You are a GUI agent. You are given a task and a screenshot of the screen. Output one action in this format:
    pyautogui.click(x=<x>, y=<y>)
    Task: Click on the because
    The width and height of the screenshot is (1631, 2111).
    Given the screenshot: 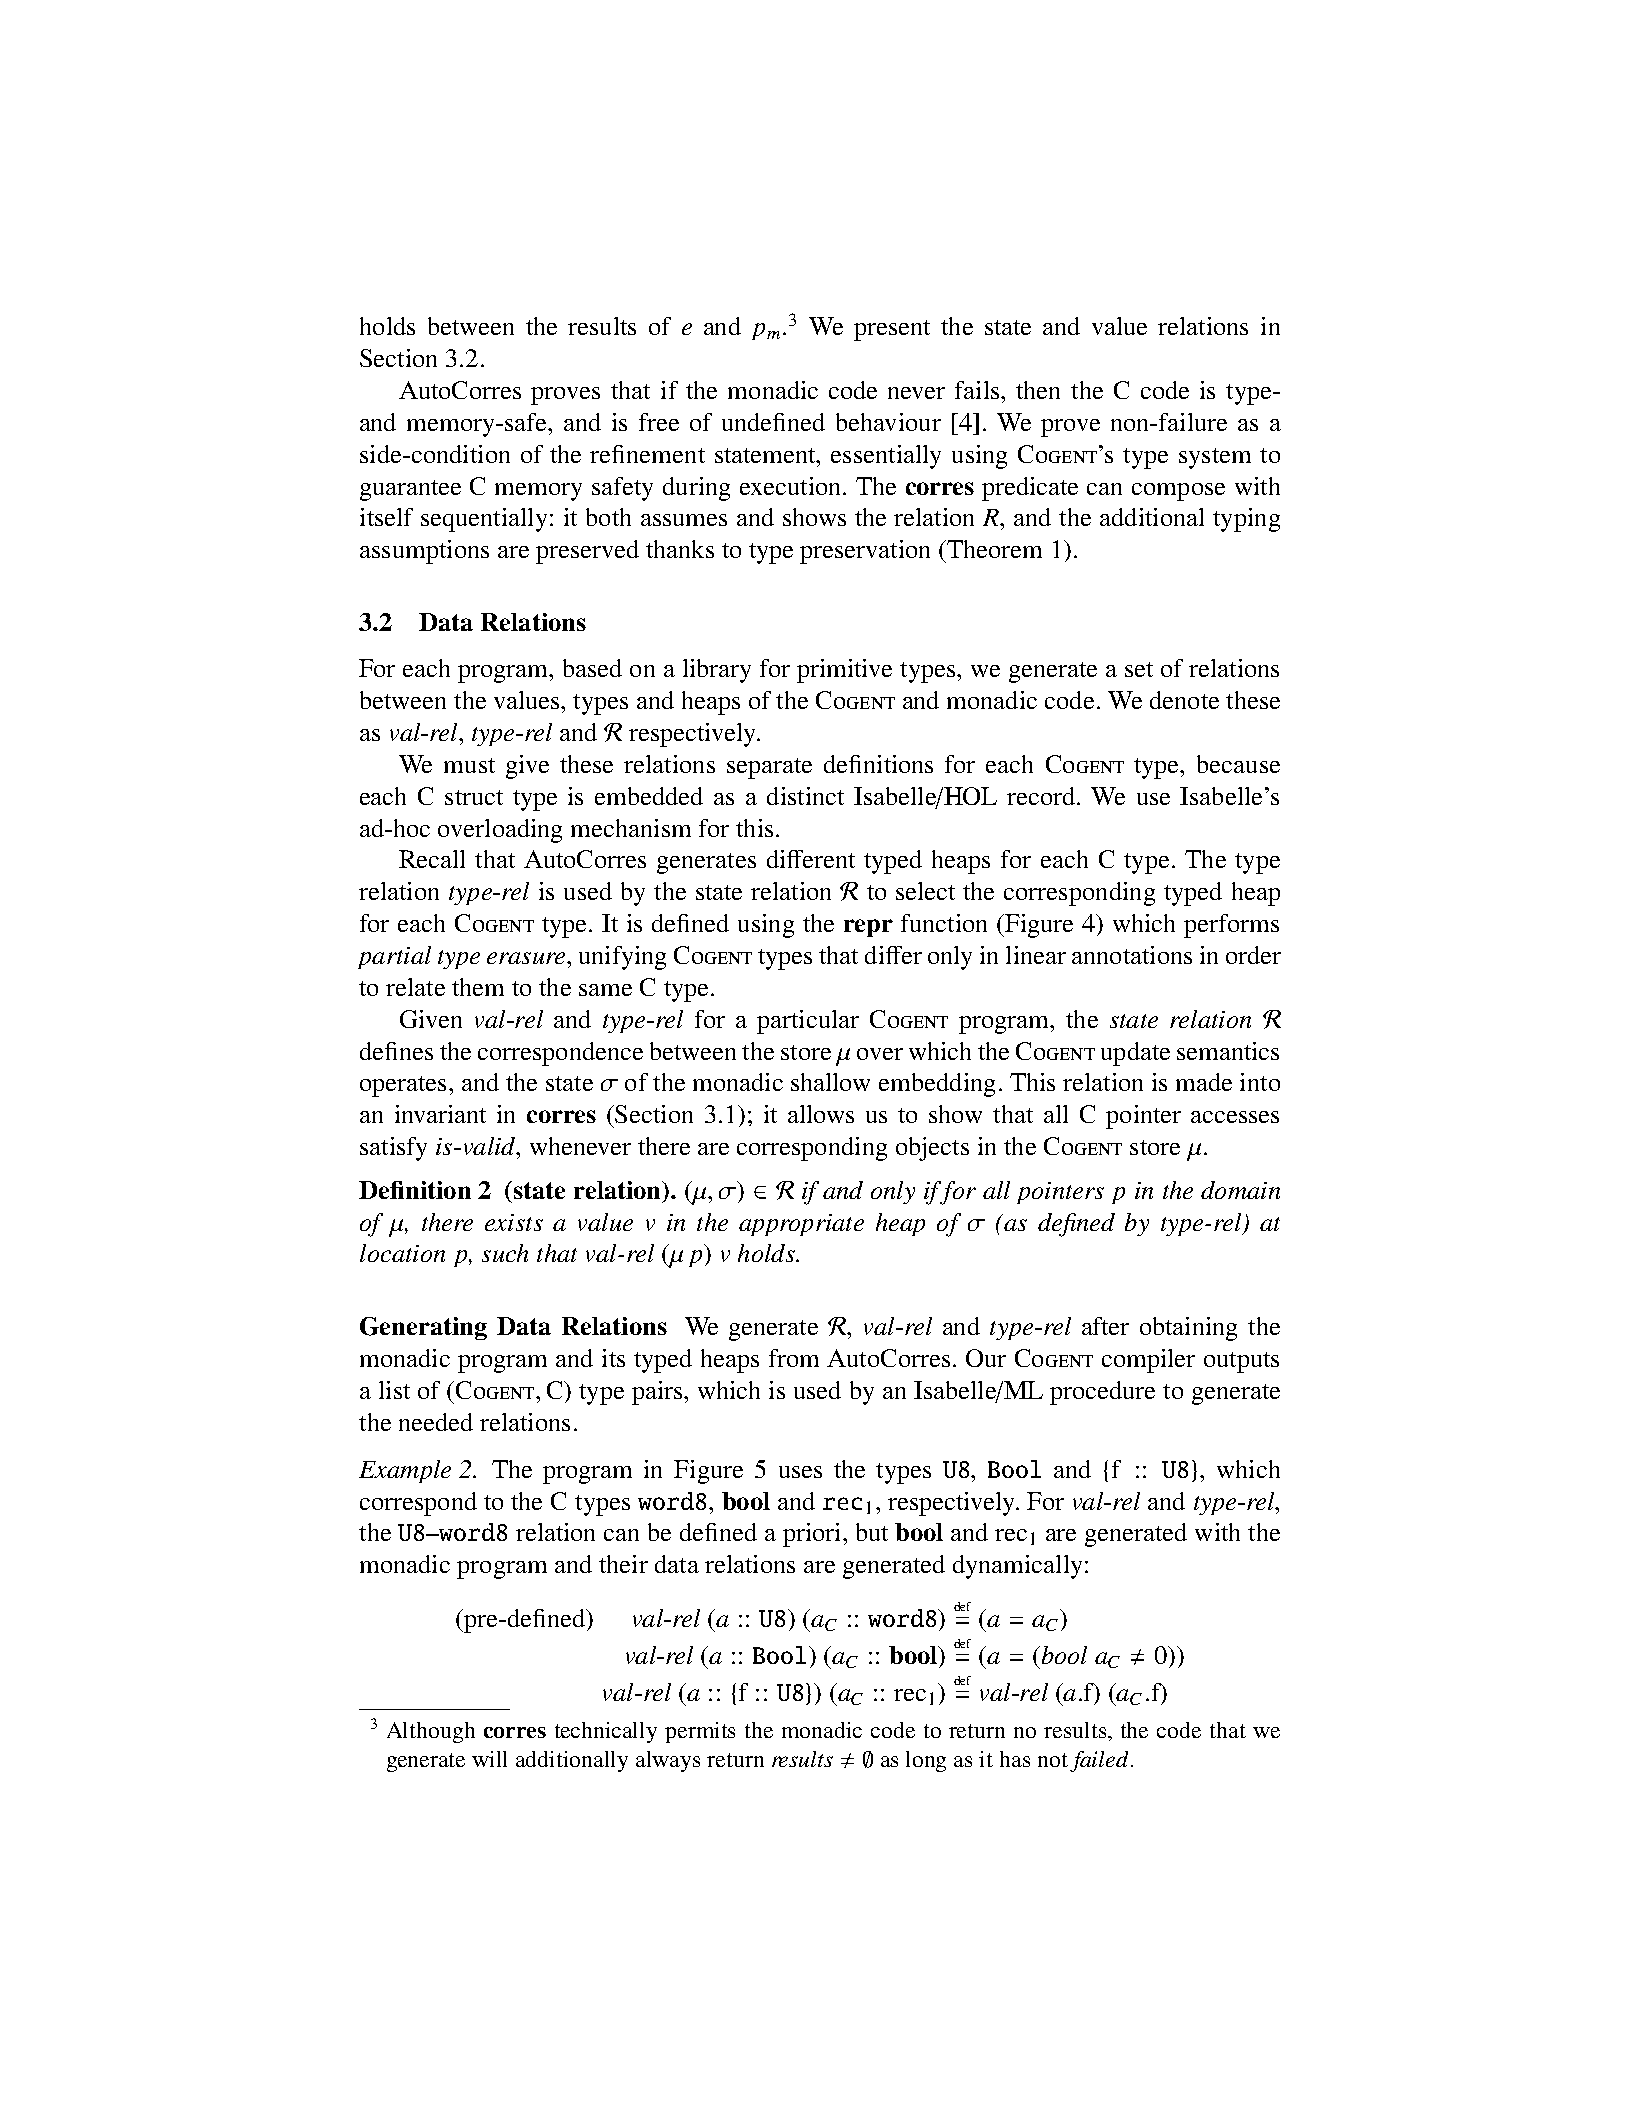 What is the action you would take?
    pyautogui.click(x=1238, y=764)
